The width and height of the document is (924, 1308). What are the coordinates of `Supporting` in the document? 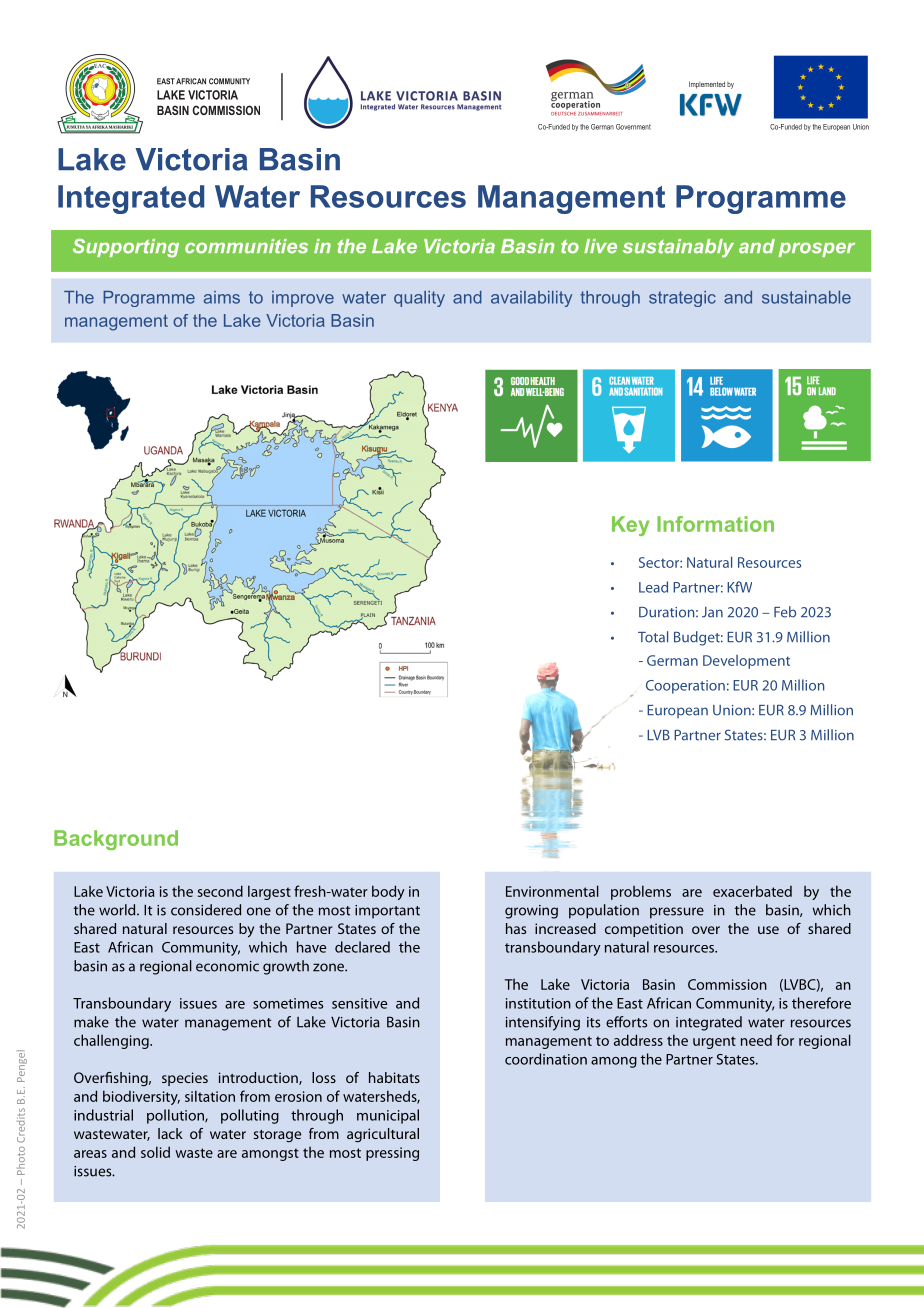 It's located at (126, 248).
